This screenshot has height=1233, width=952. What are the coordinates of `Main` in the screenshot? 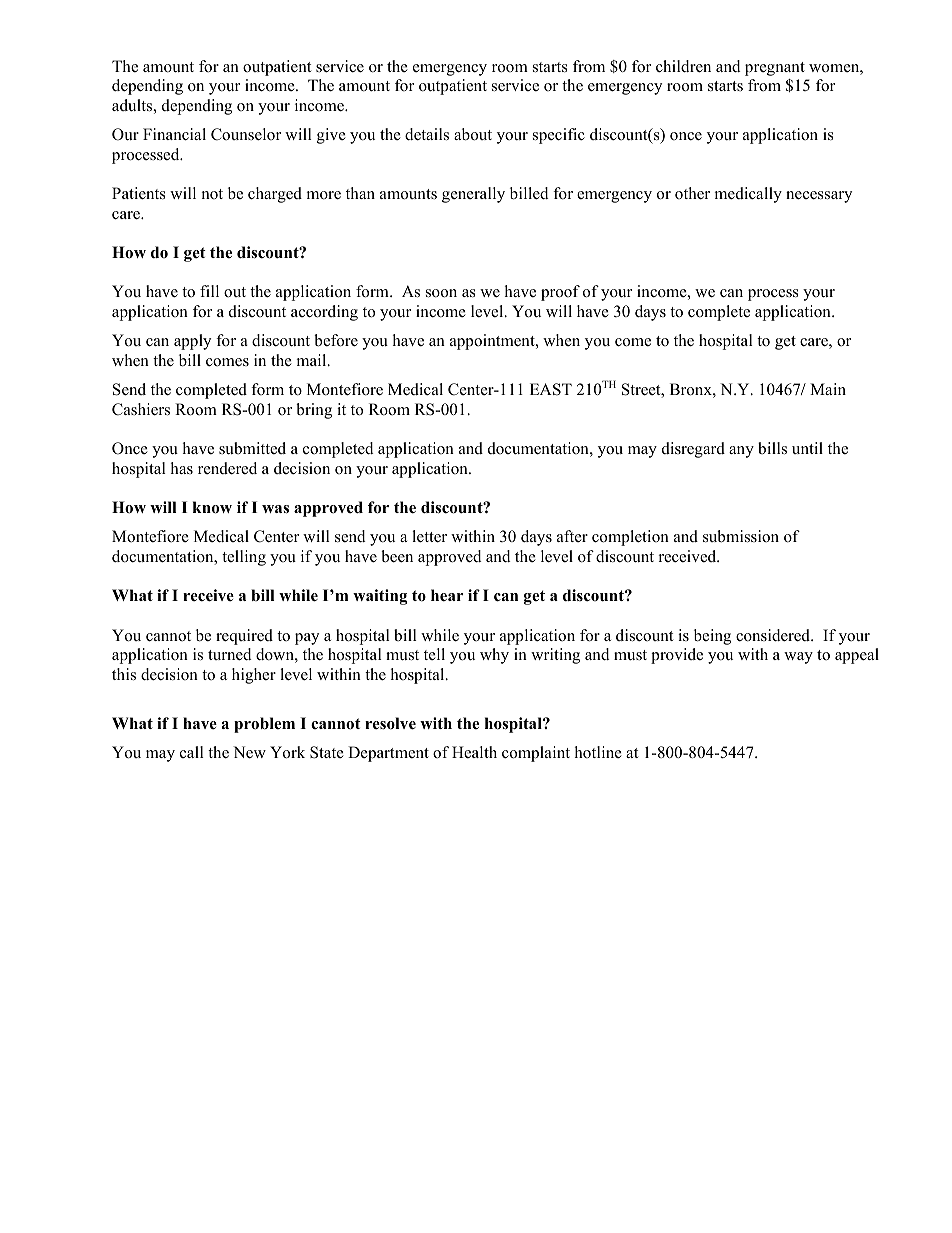 It's located at (828, 389).
